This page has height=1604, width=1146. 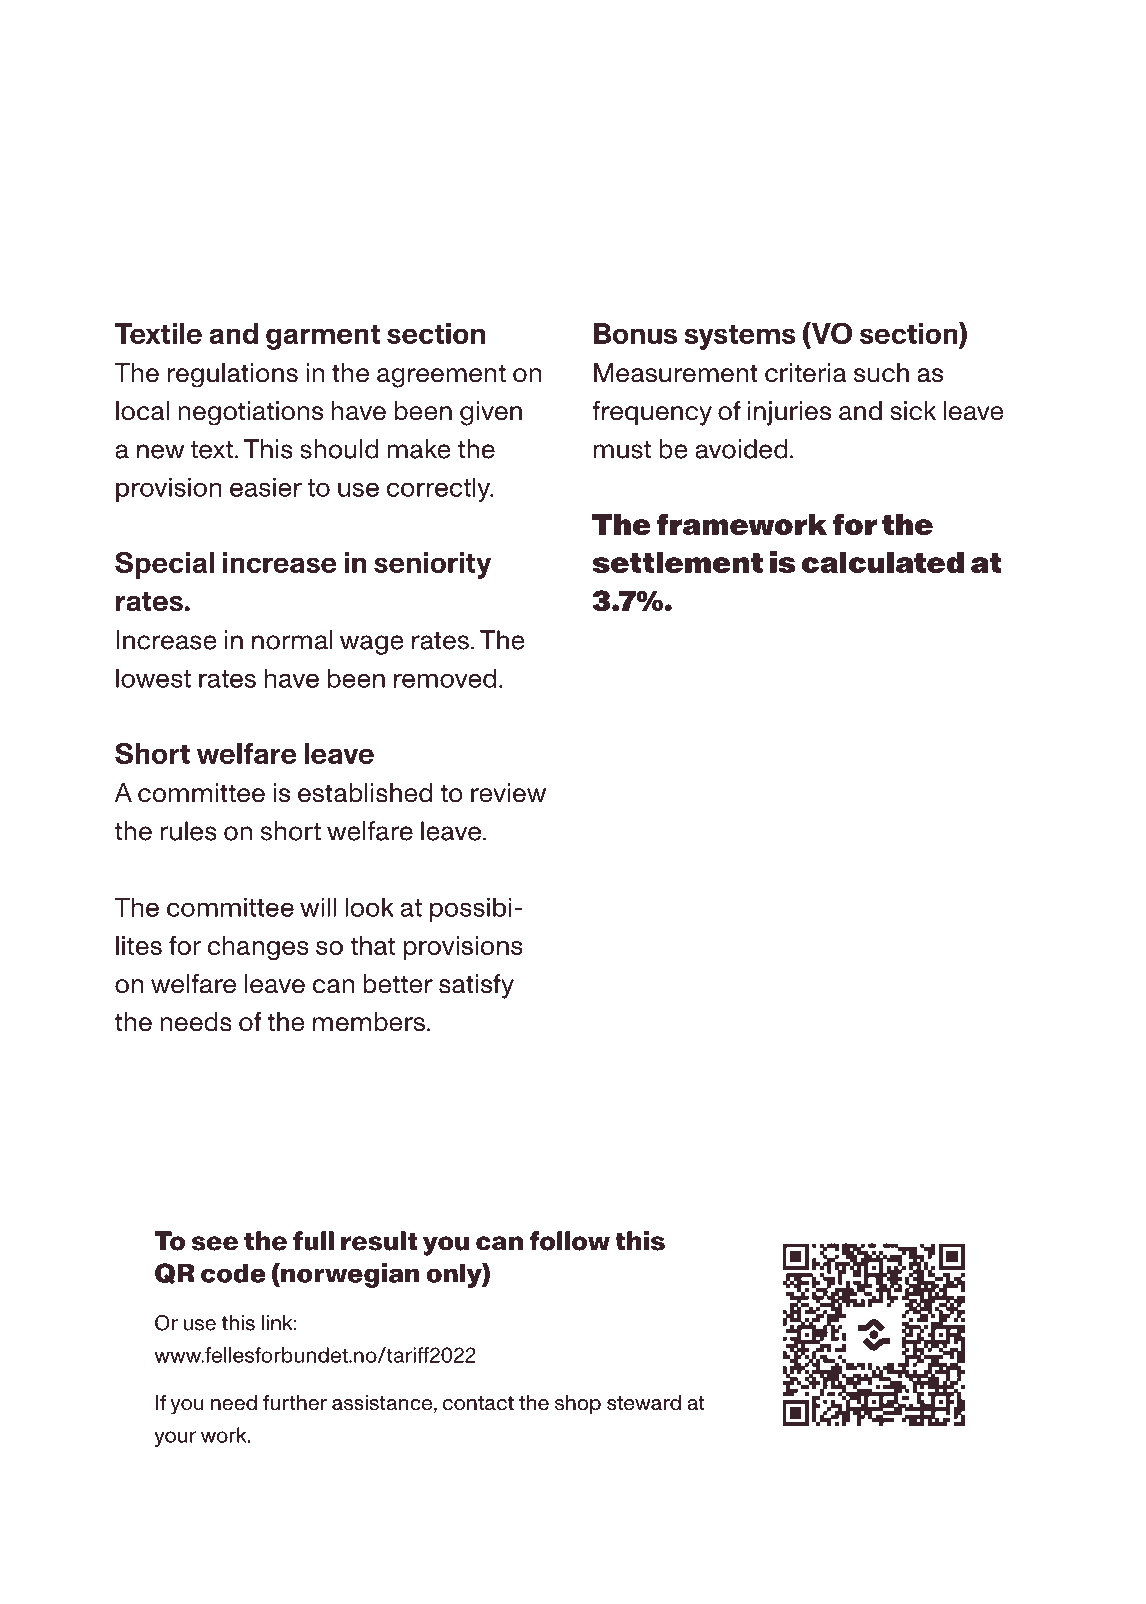 I want to click on calculated, so click(x=882, y=562).
